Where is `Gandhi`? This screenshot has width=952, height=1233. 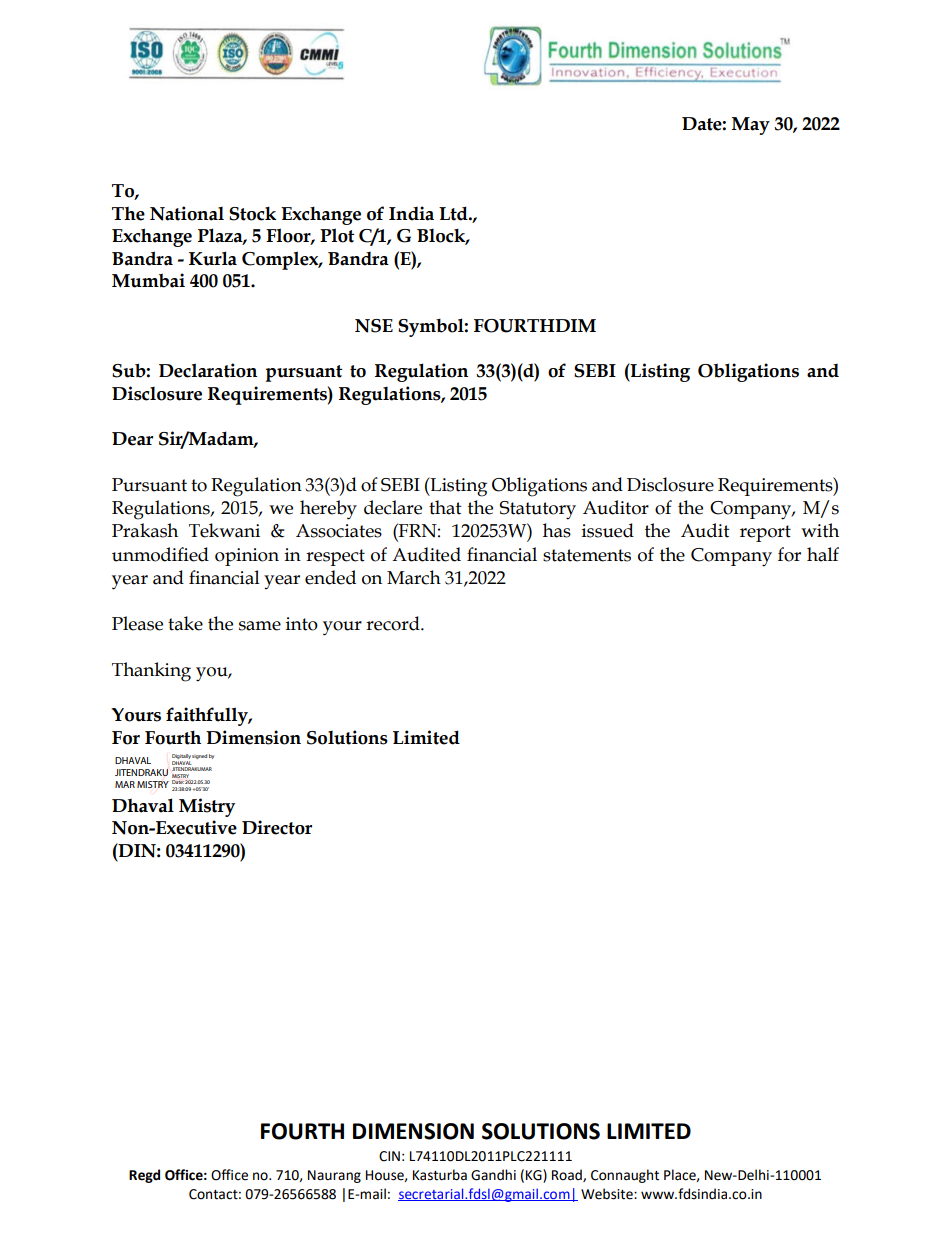 Gandhi is located at coordinates (493, 1175).
